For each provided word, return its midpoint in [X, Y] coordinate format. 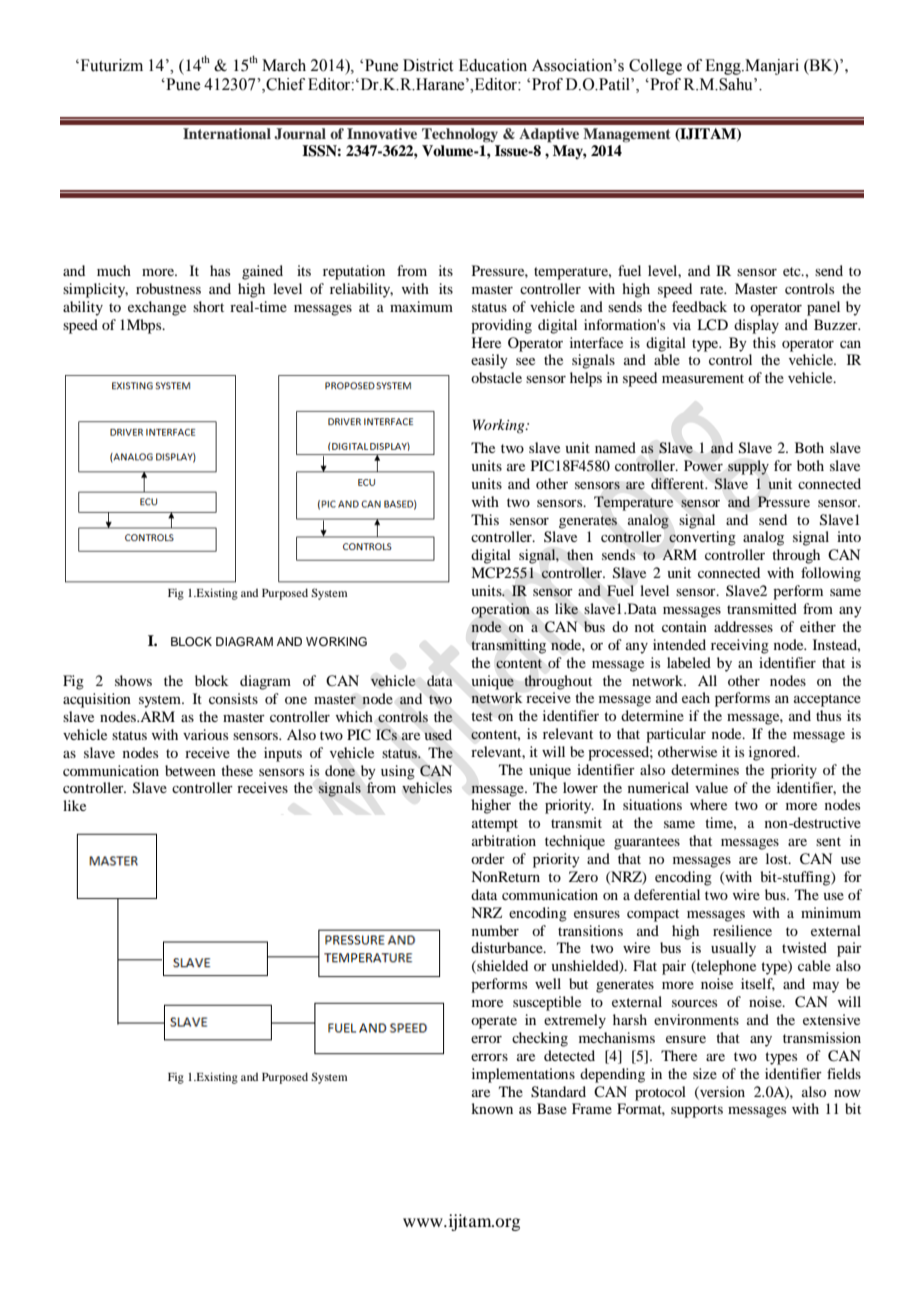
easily [489, 361]
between [190, 770]
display [756, 326]
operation [500, 610]
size [705, 1073]
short [208, 306]
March [284, 65]
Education [493, 65]
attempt [495, 825]
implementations [523, 1075]
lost [778, 858]
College [655, 67]
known [492, 1108]
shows [133, 680]
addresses [743, 626]
